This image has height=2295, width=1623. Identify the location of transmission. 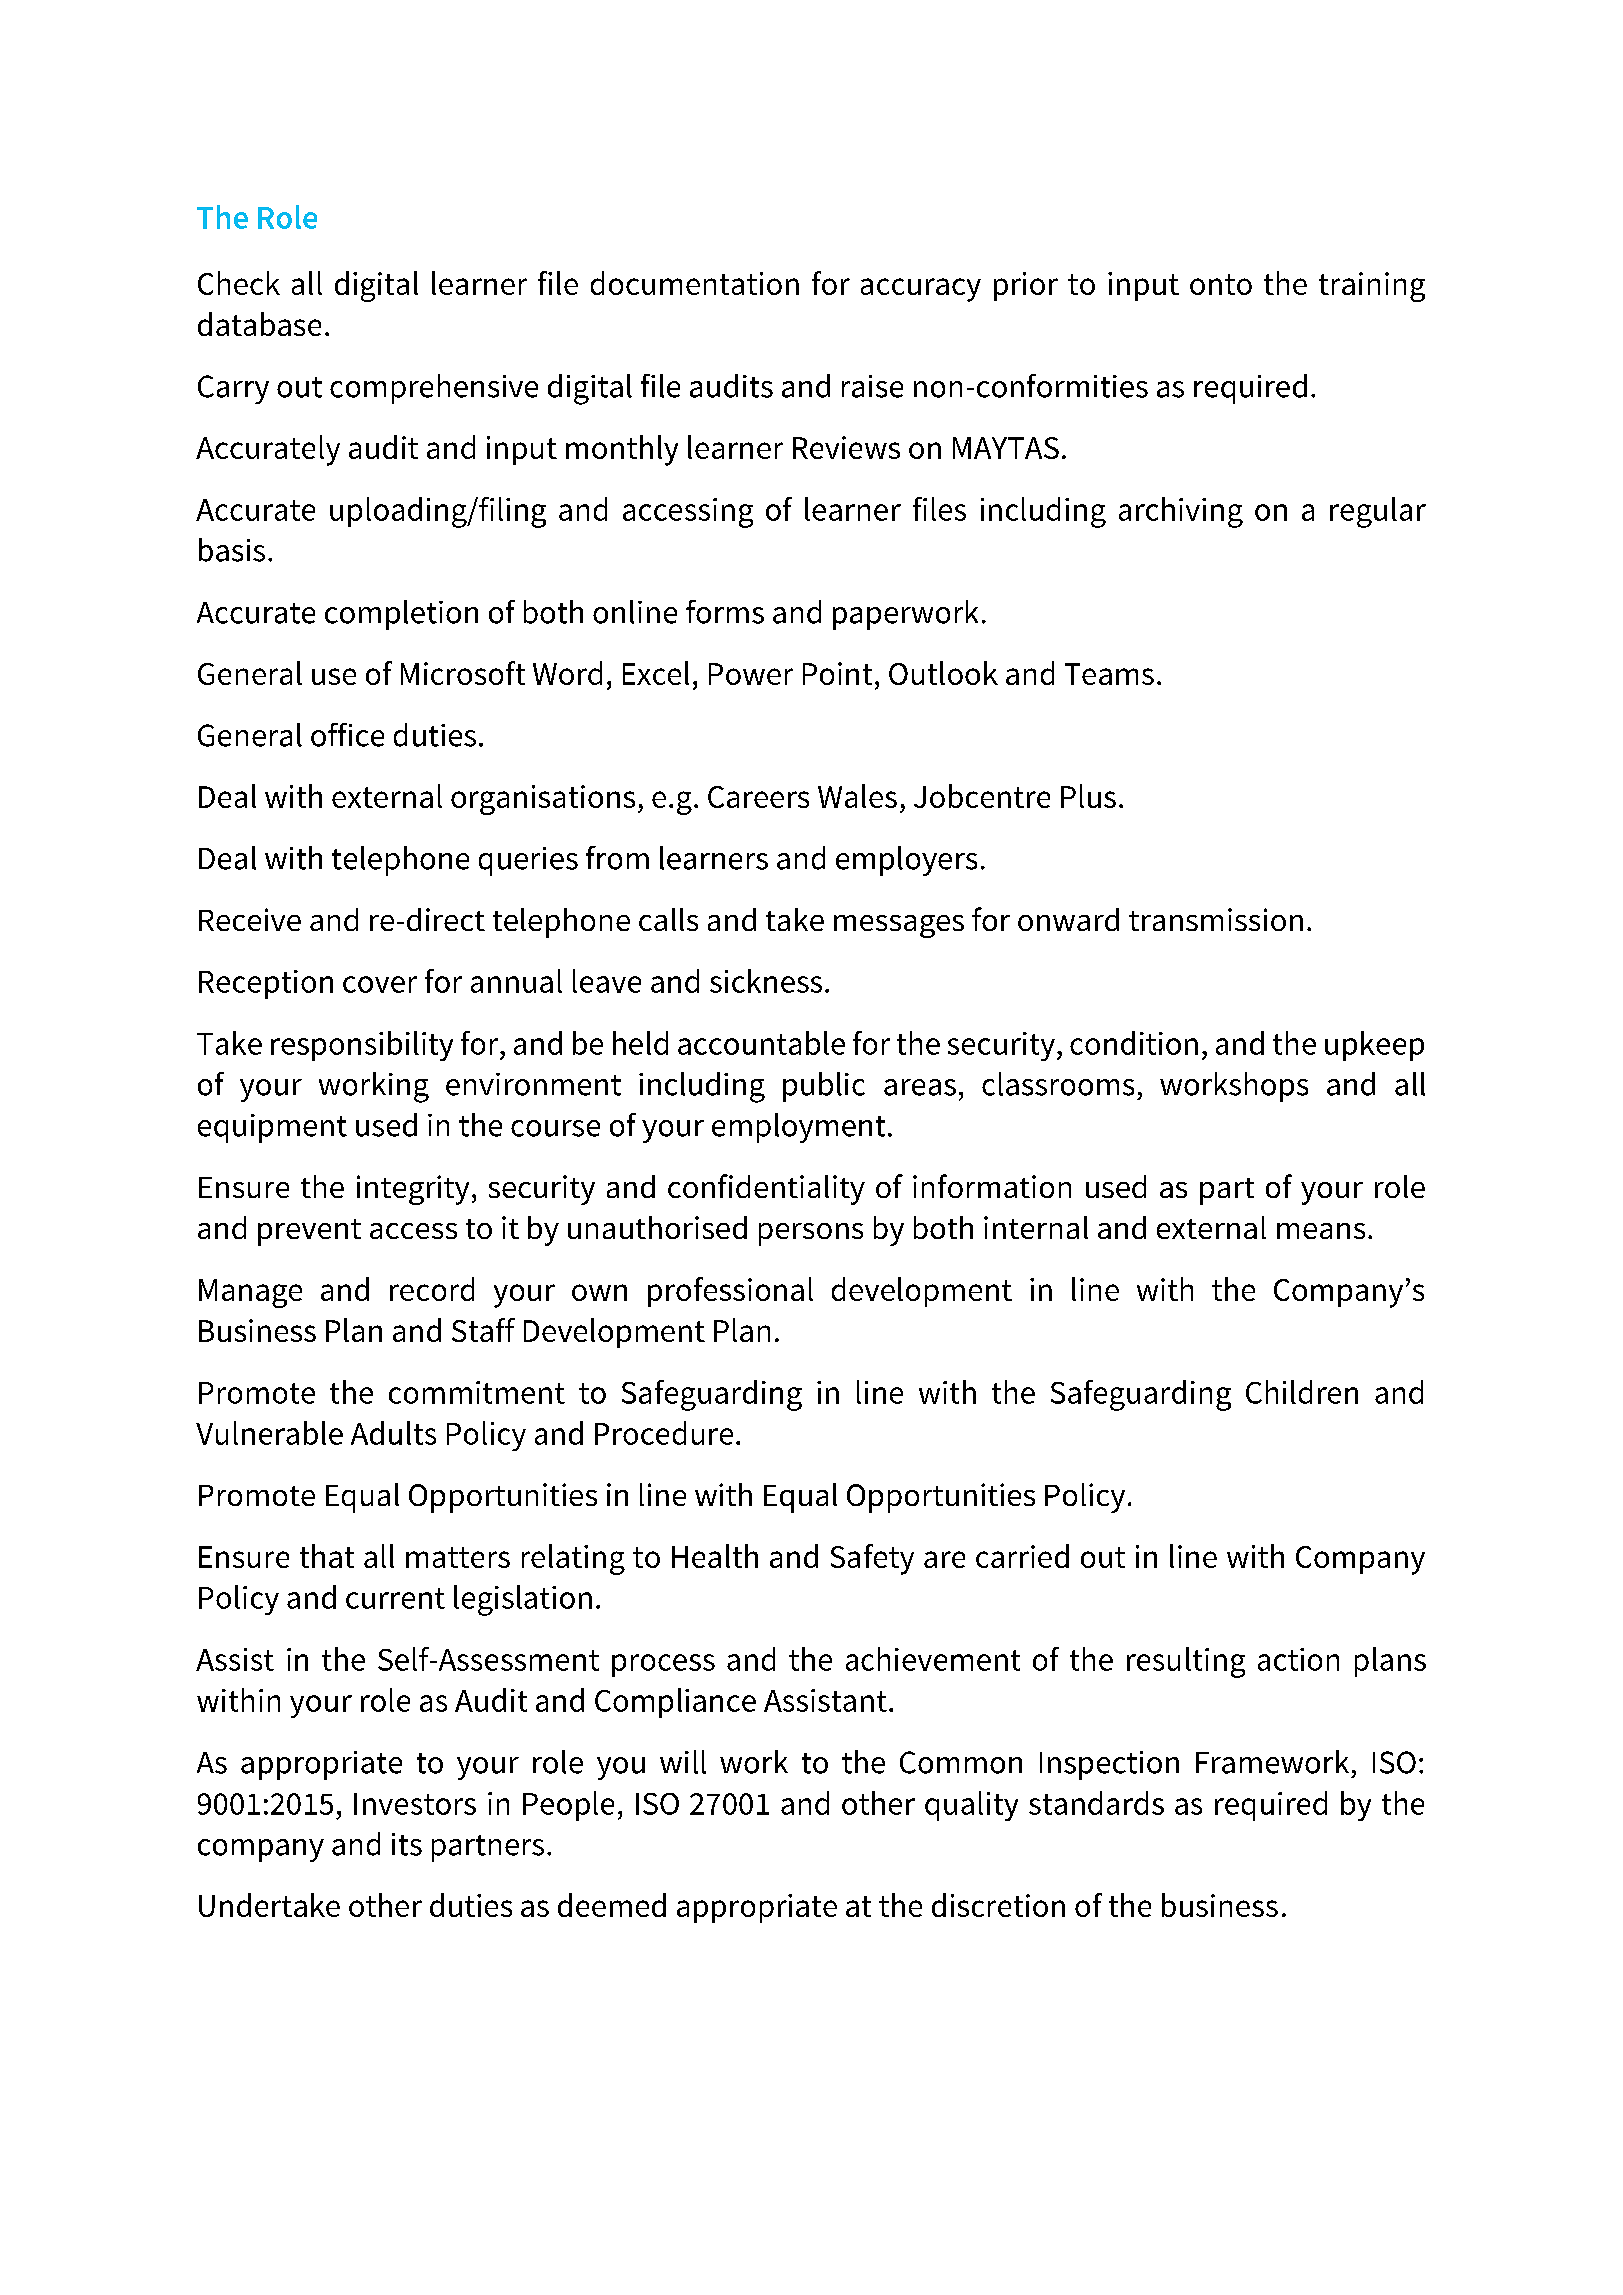
(1216, 919).
